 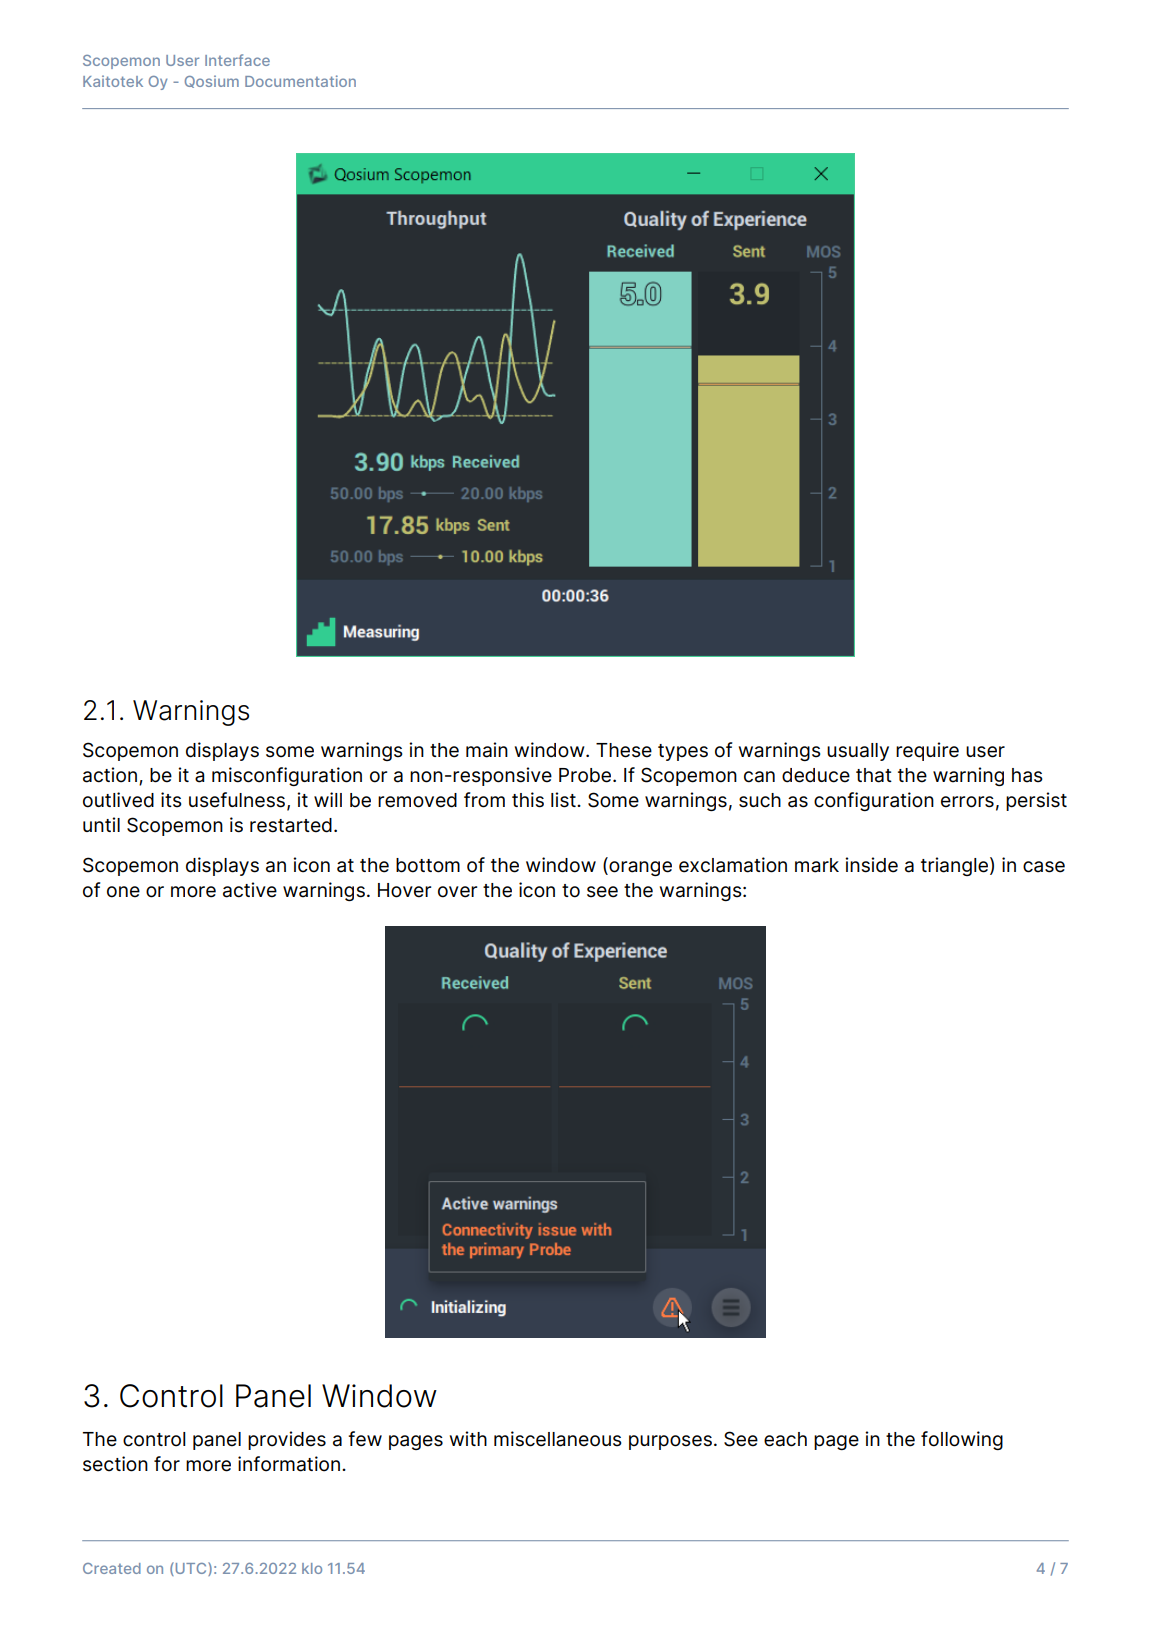 What do you see at coordinates (110, 775) in the screenshot?
I see `action` at bounding box center [110, 775].
